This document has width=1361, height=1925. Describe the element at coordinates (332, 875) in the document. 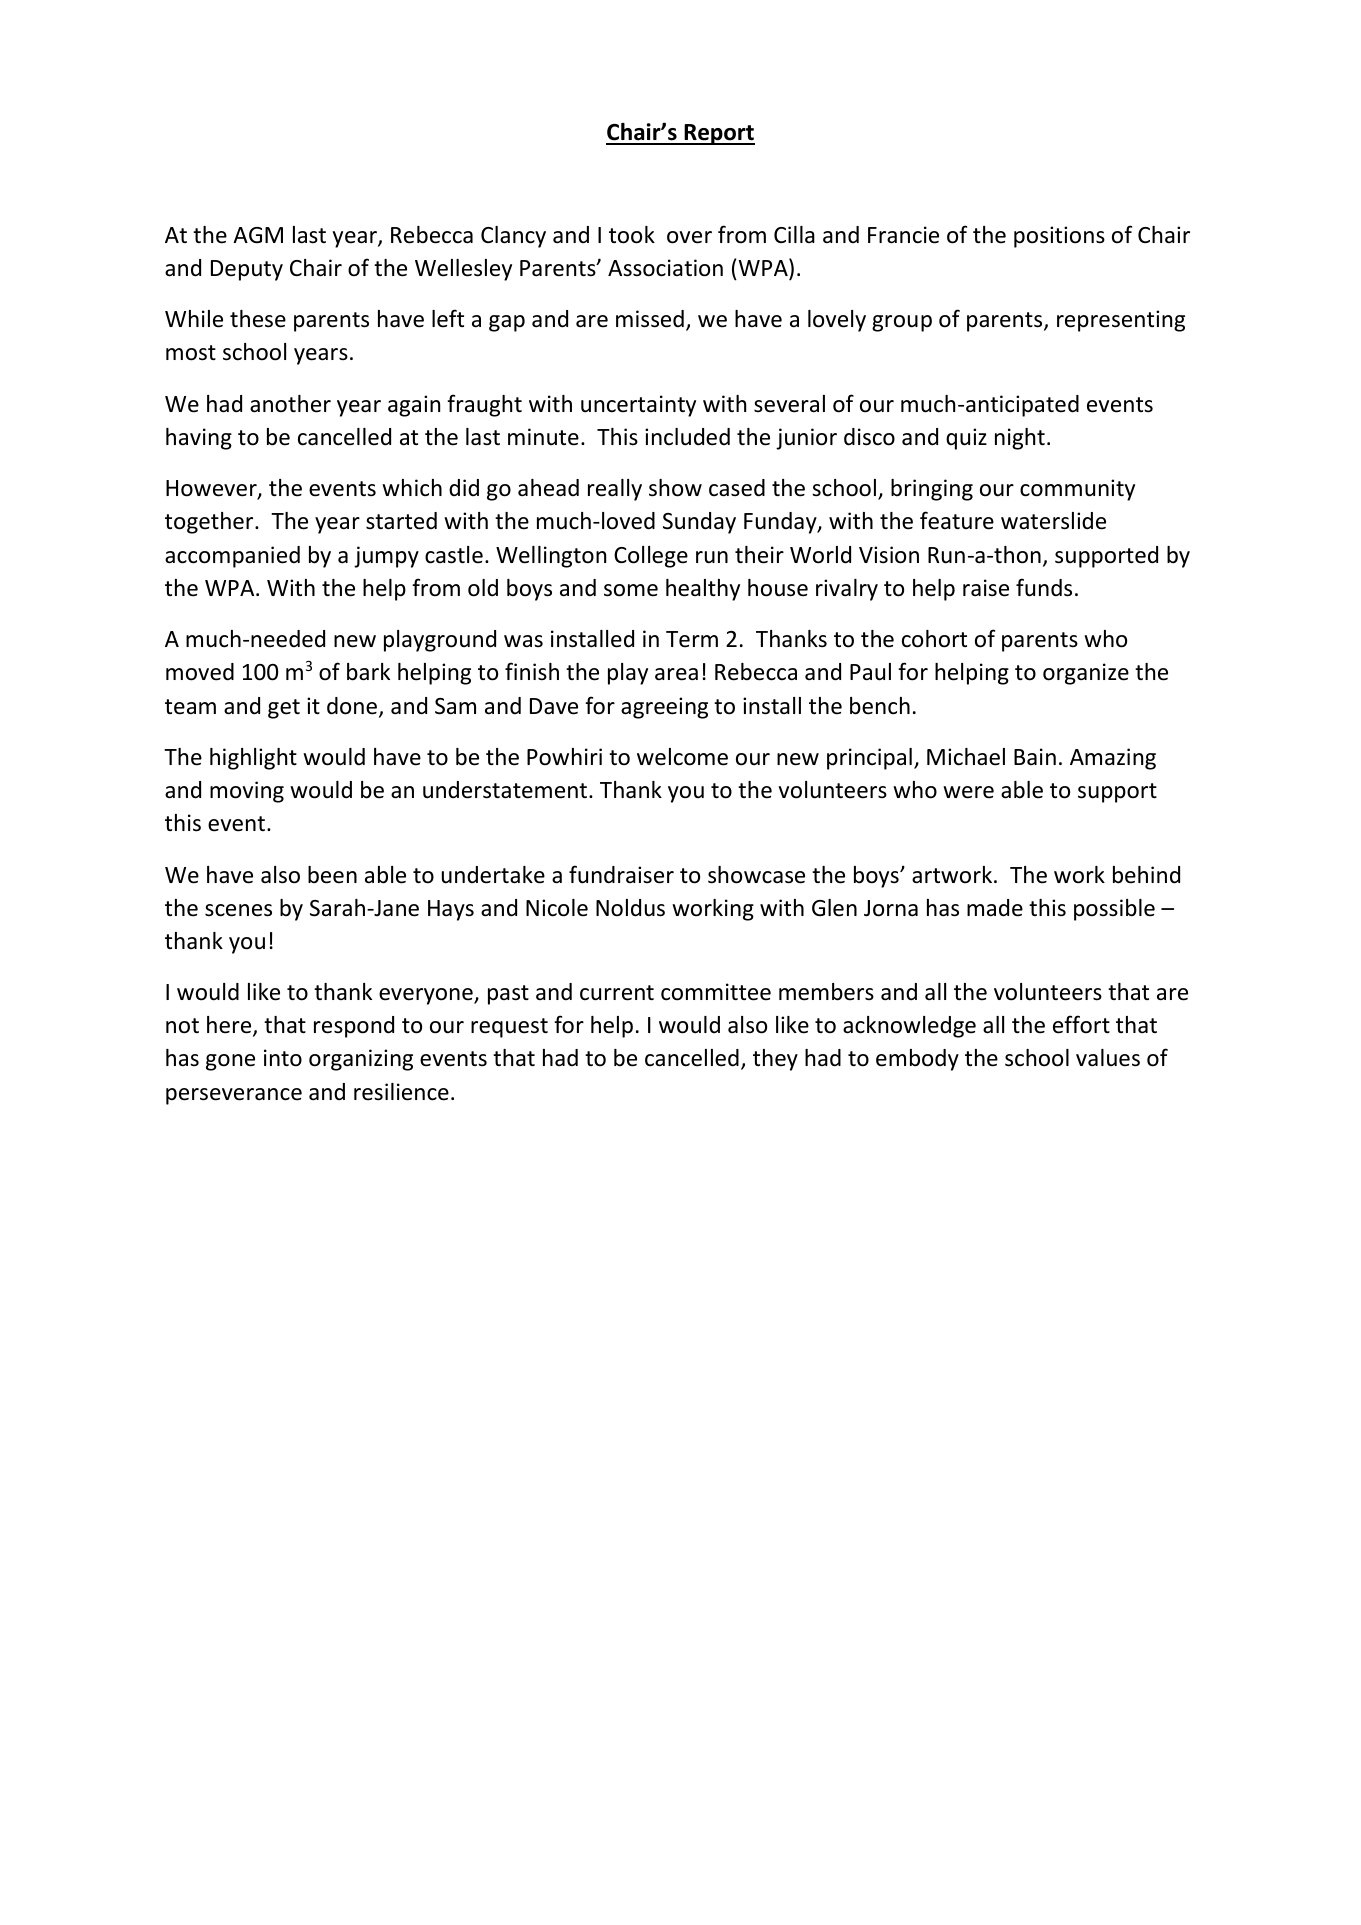

I see `been` at that location.
